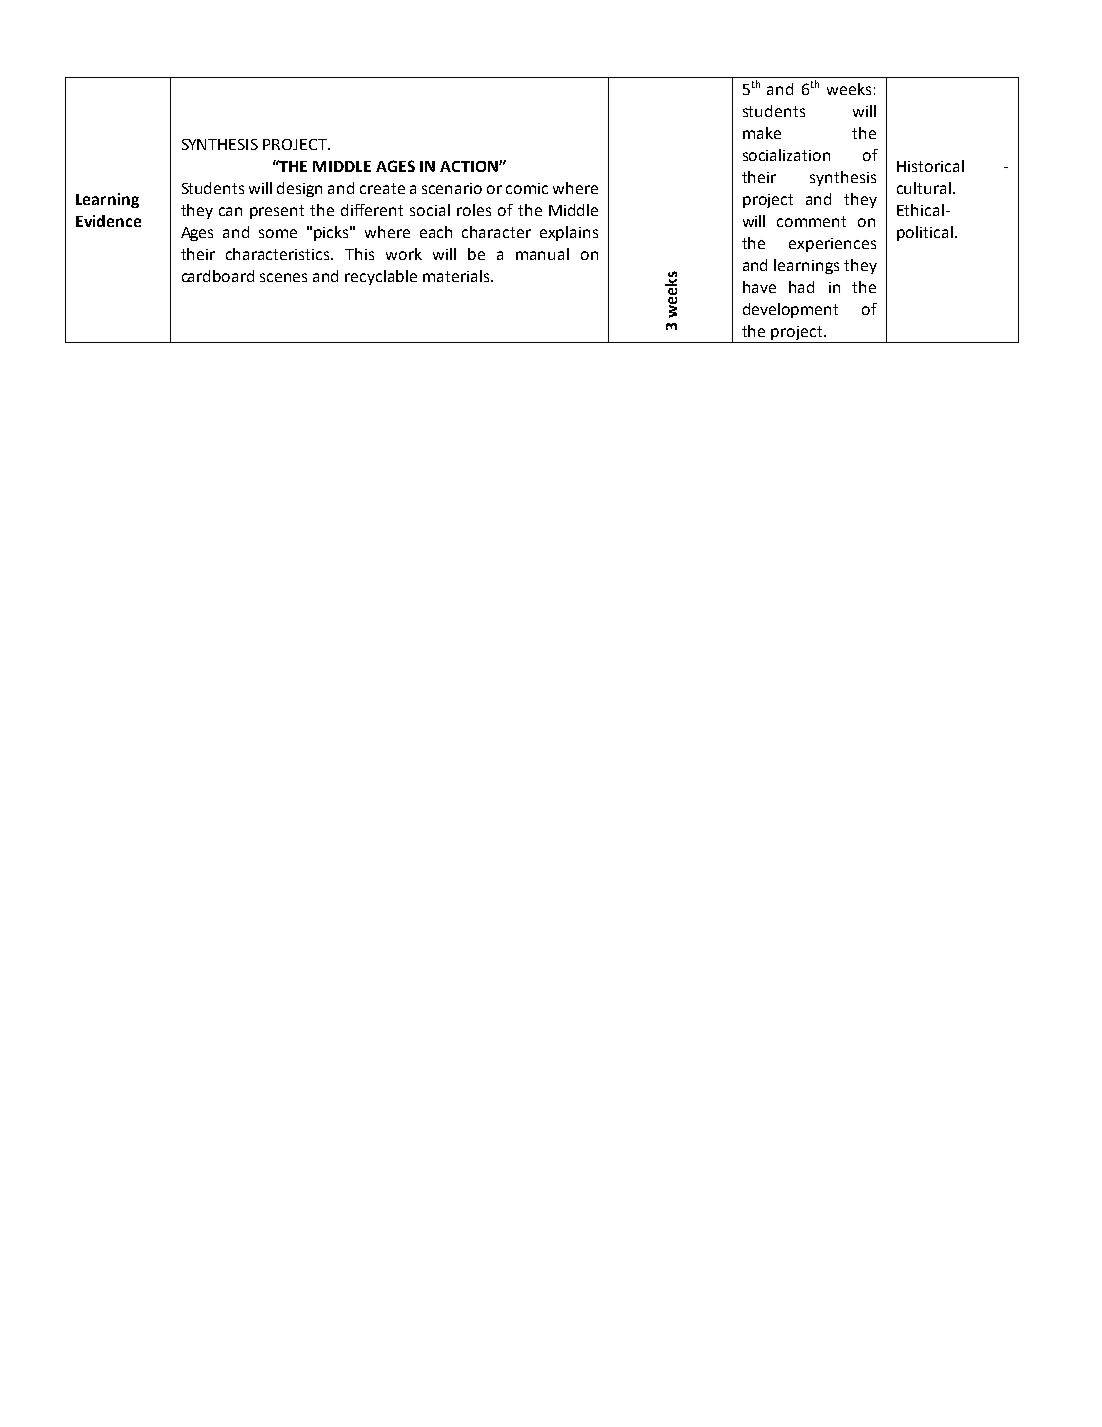  Describe the element at coordinates (283, 277) in the image. I see `scenes` at that location.
